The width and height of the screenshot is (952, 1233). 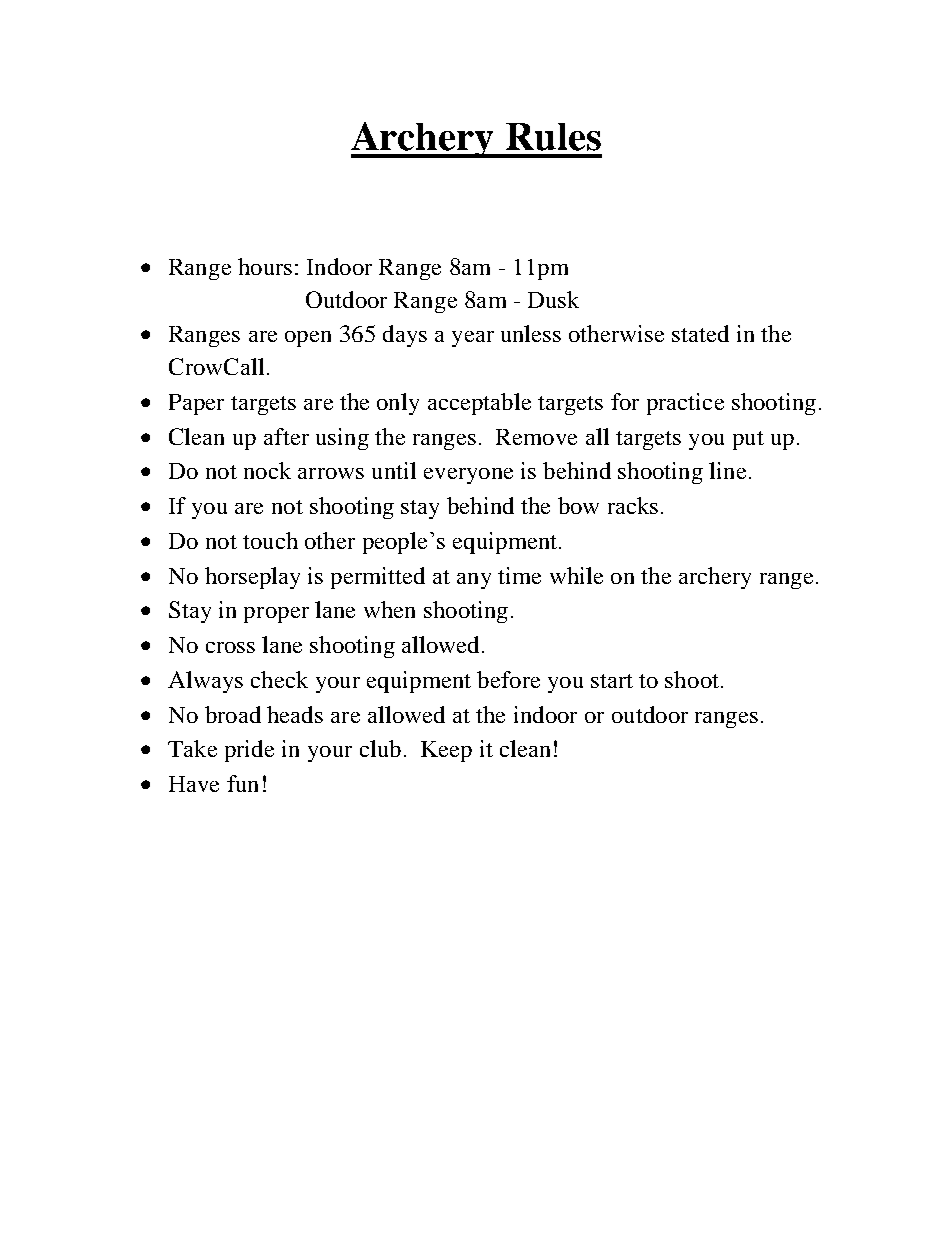 What do you see at coordinates (196, 404) in the screenshot?
I see `Paper` at bounding box center [196, 404].
